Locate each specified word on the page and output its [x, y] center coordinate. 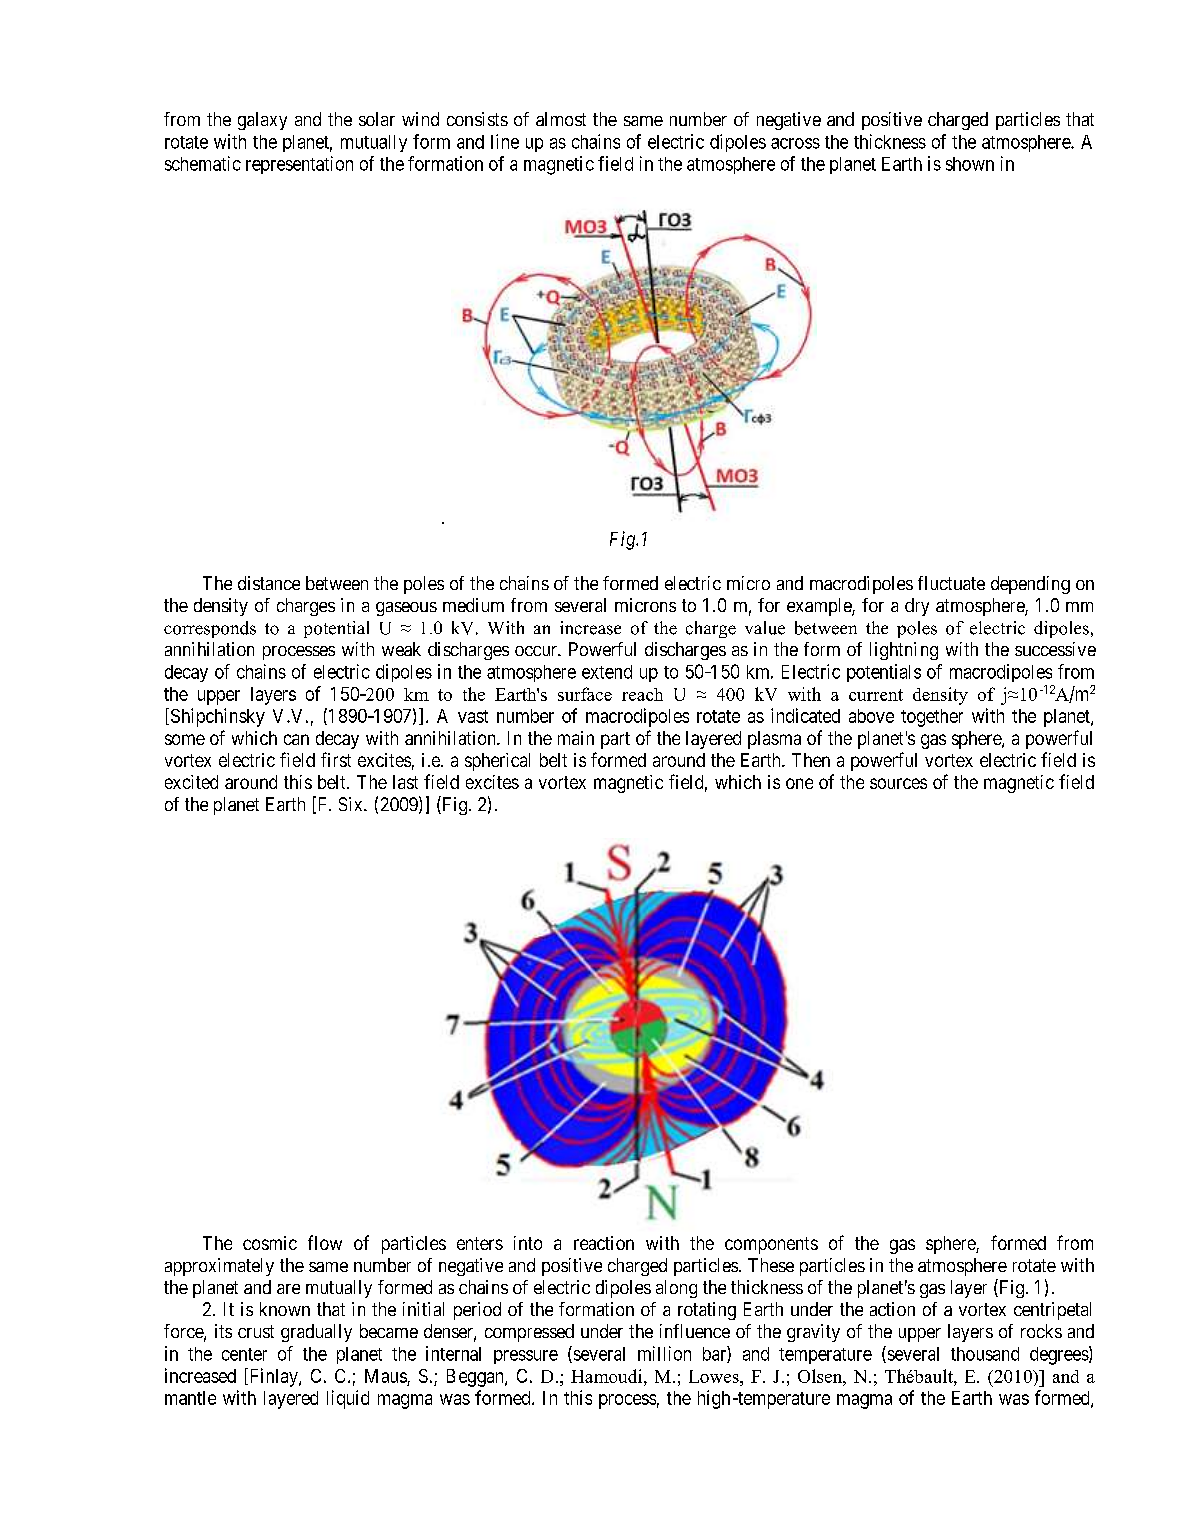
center [244, 1354]
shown [970, 164]
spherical [497, 762]
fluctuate [951, 583]
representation [299, 165]
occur [537, 651]
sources [898, 783]
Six [352, 804]
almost [561, 119]
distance [269, 583]
